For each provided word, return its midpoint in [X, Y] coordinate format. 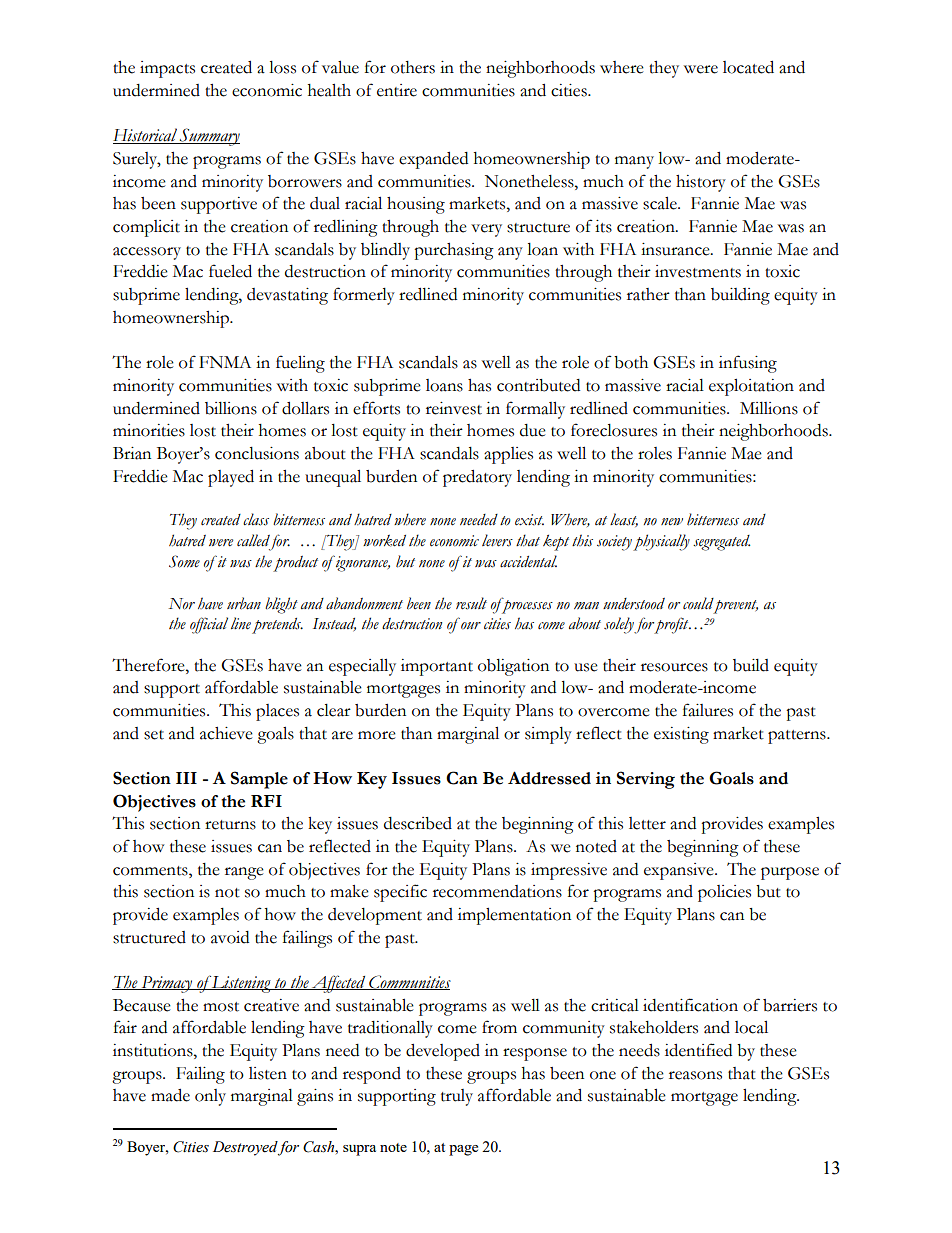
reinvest [454, 408]
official [209, 625]
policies [724, 893]
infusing [748, 364]
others [413, 67]
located [748, 67]
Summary [209, 137]
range [244, 873]
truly [457, 1097]
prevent [735, 606]
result [471, 603]
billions [231, 408]
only [210, 1097]
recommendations [497, 891]
